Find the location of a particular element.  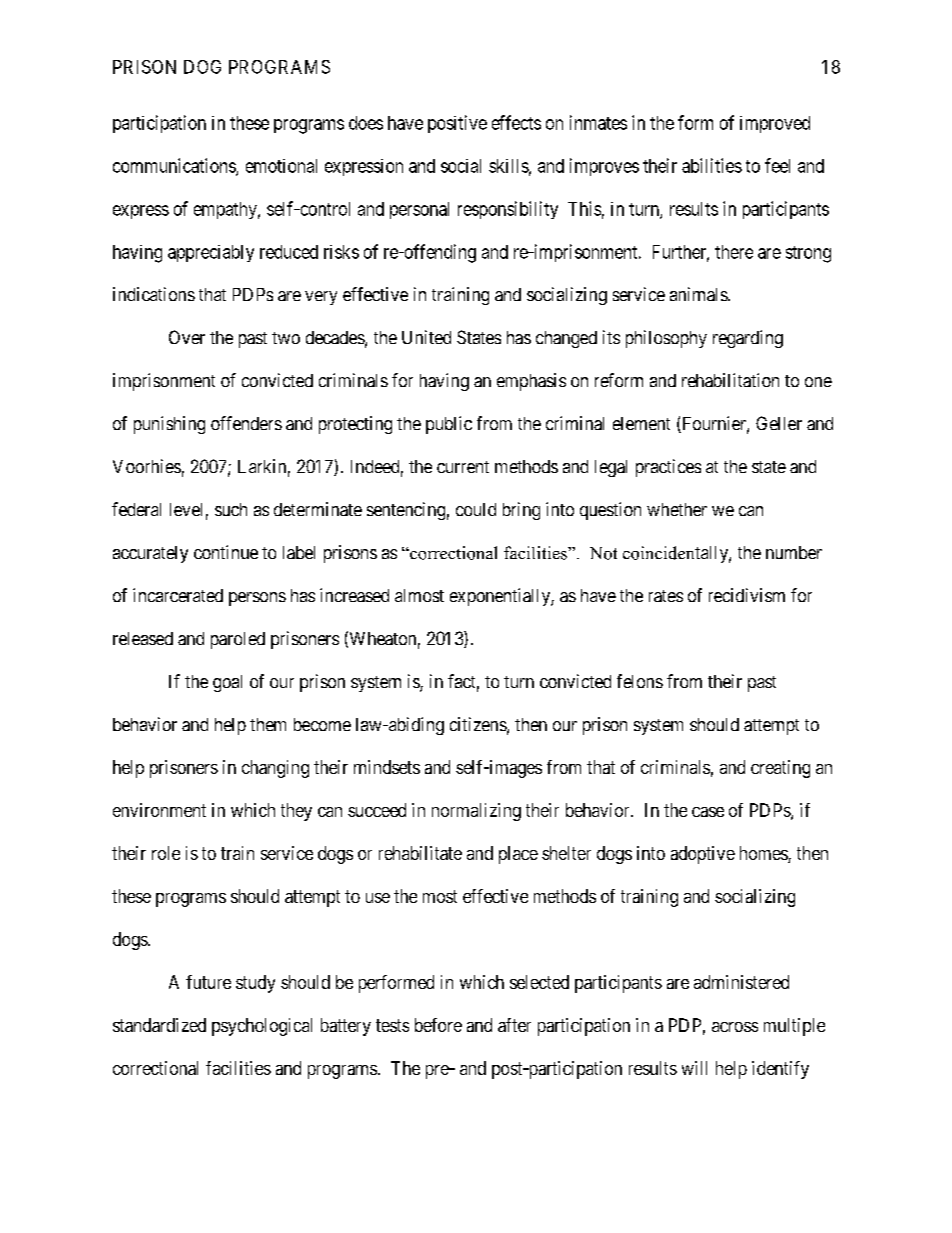

psychological is located at coordinates (262, 1027).
